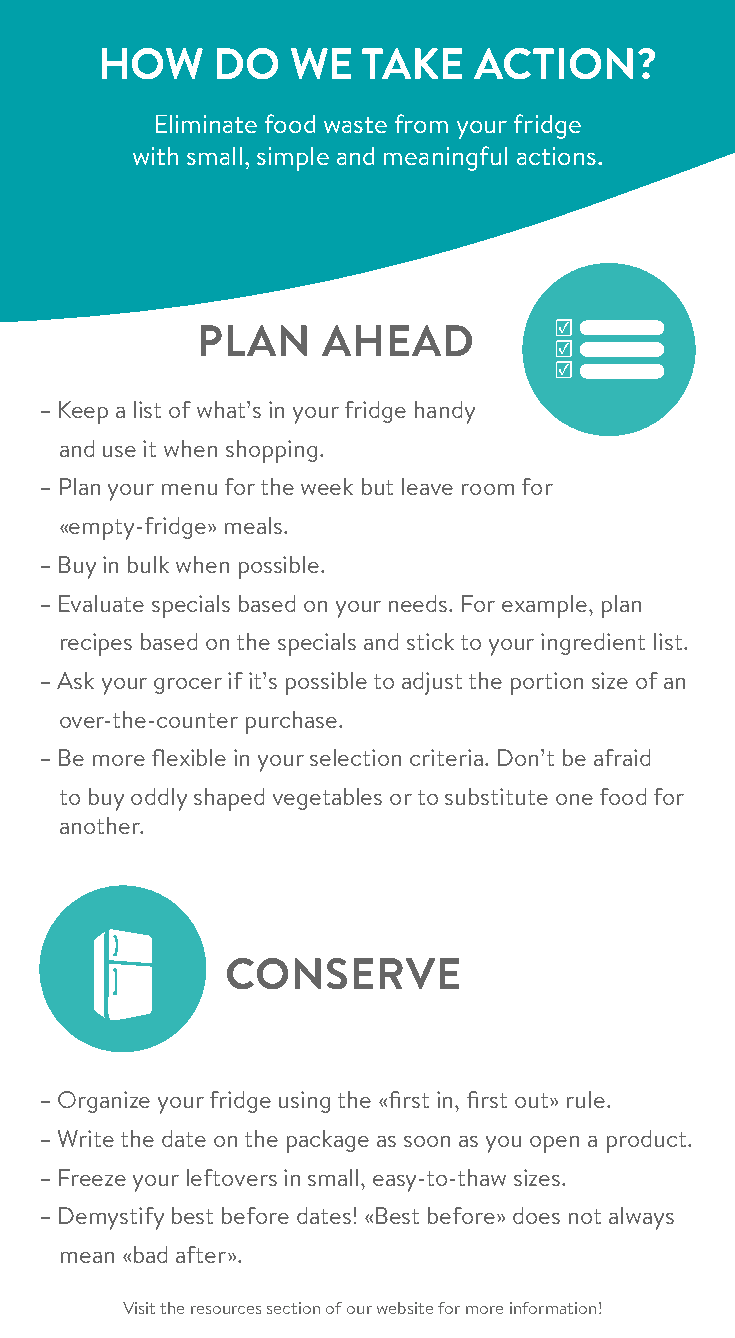  I want to click on rule, so click(587, 1099).
